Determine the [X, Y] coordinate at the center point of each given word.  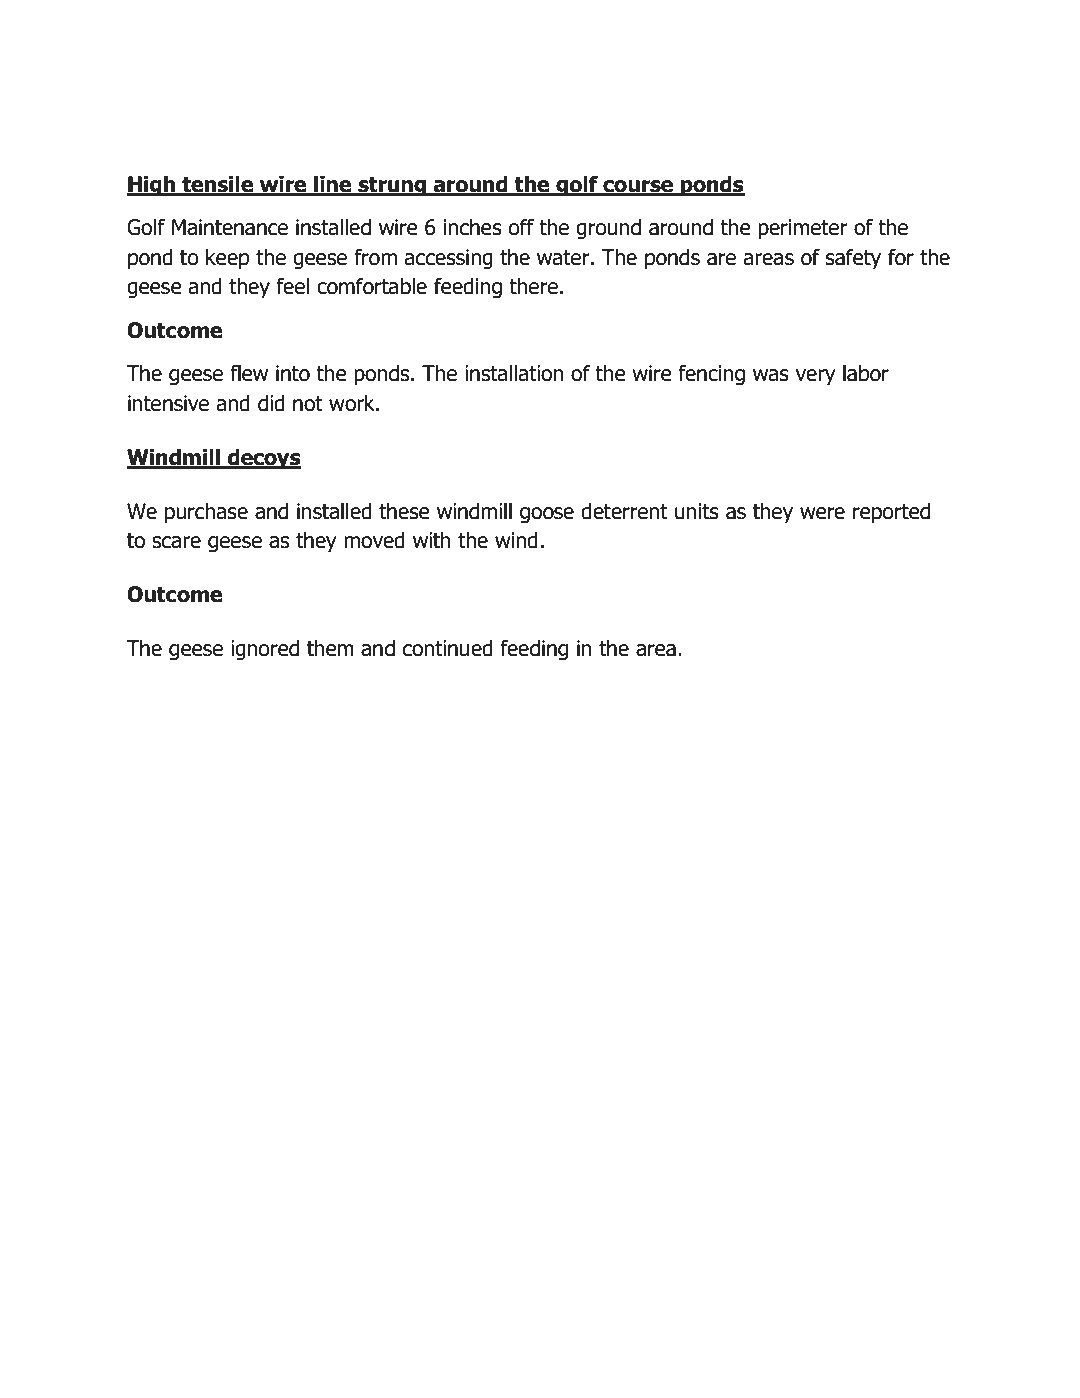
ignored [265, 650]
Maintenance [230, 227]
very [816, 377]
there [533, 286]
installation [514, 373]
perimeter [803, 229]
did [271, 403]
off [521, 227]
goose [547, 515]
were [822, 513]
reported [891, 513]
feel [292, 286]
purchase [206, 513]
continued [448, 648]
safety [853, 259]
